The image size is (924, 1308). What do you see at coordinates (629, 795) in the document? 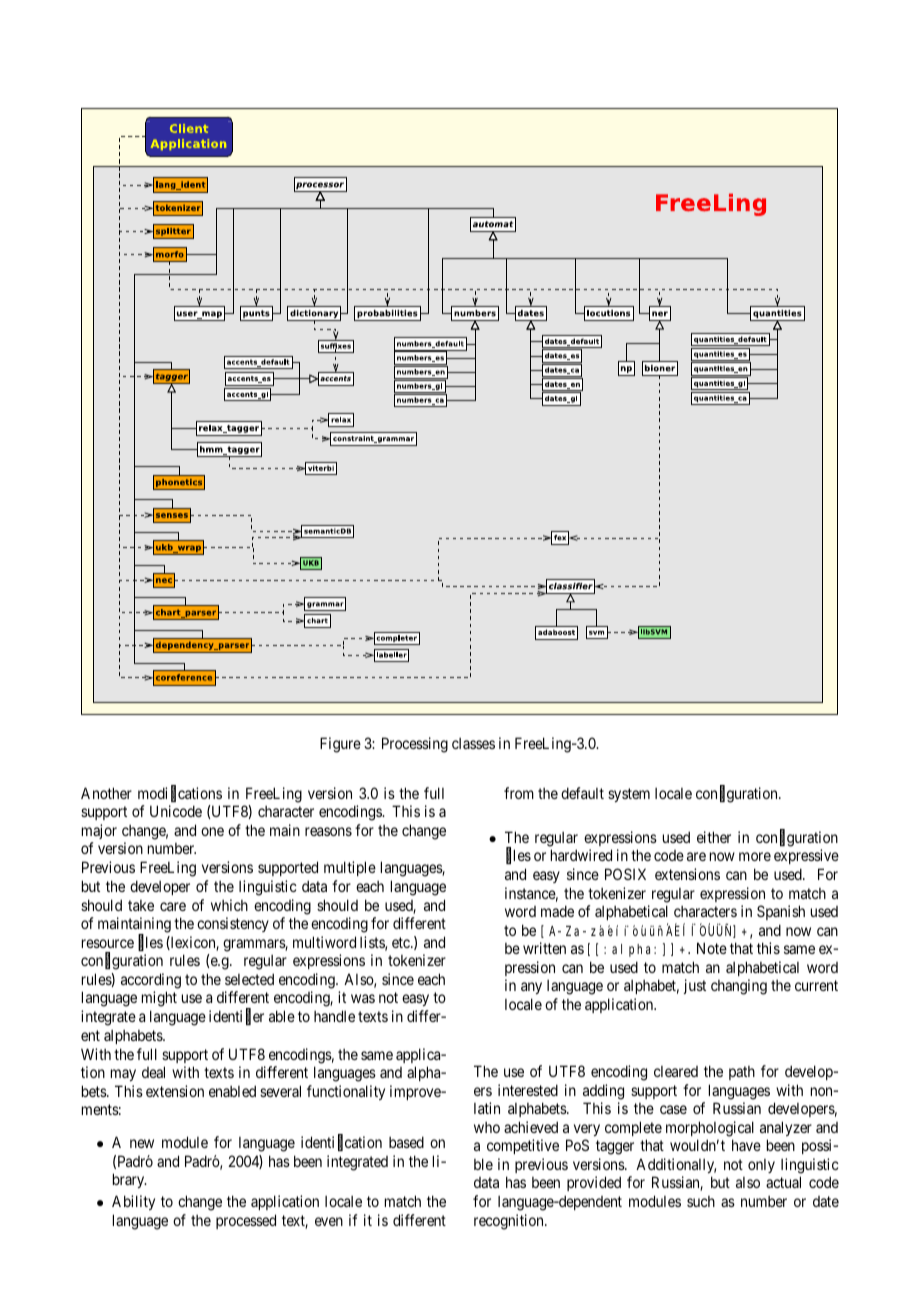
I see `system` at bounding box center [629, 795].
